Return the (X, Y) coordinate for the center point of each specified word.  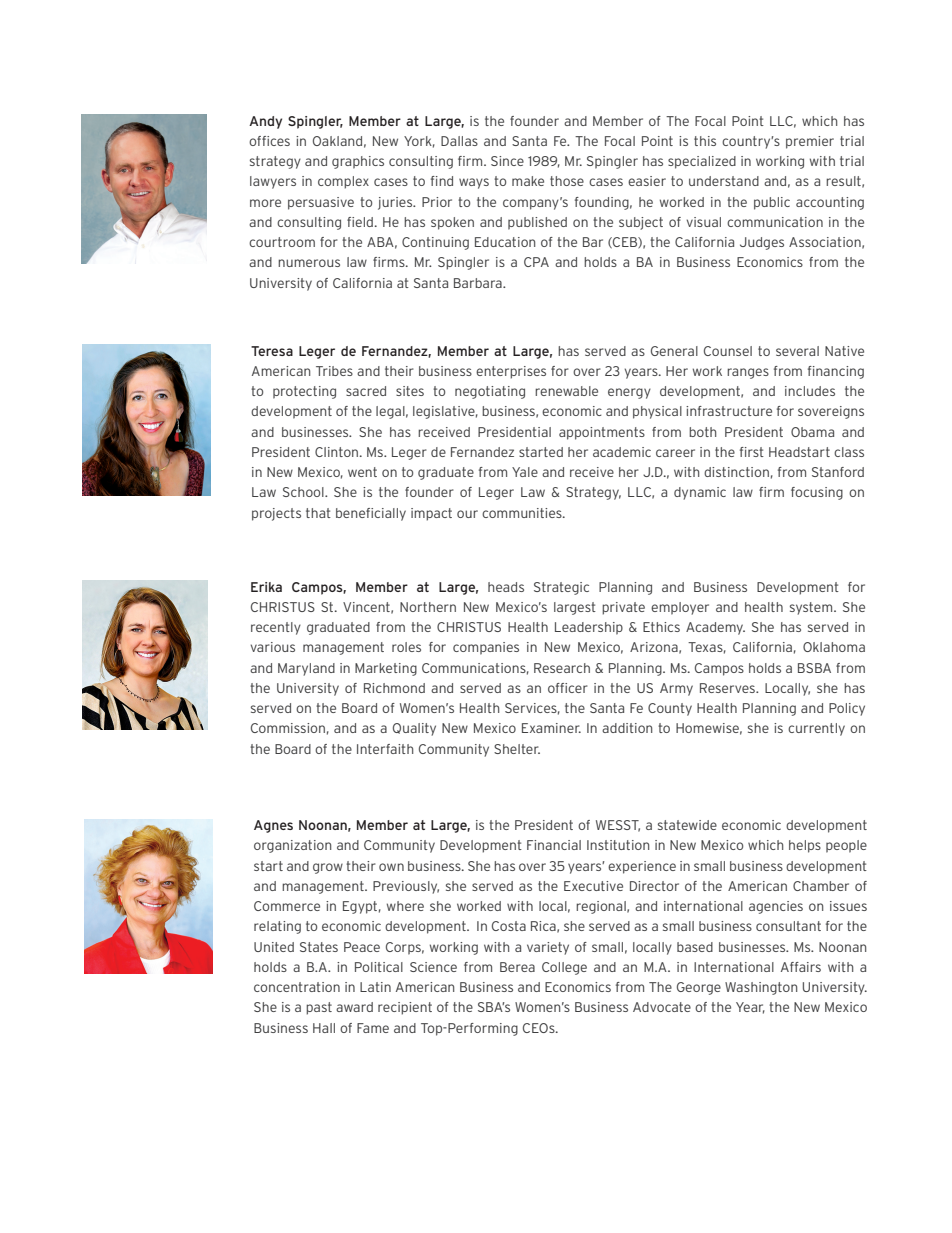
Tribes (334, 371)
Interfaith (385, 749)
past (319, 1008)
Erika (266, 587)
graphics (358, 162)
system (812, 608)
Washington (761, 988)
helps (805, 846)
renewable (566, 391)
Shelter (517, 749)
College (564, 968)
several (797, 351)
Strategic (561, 588)
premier (810, 142)
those (567, 181)
